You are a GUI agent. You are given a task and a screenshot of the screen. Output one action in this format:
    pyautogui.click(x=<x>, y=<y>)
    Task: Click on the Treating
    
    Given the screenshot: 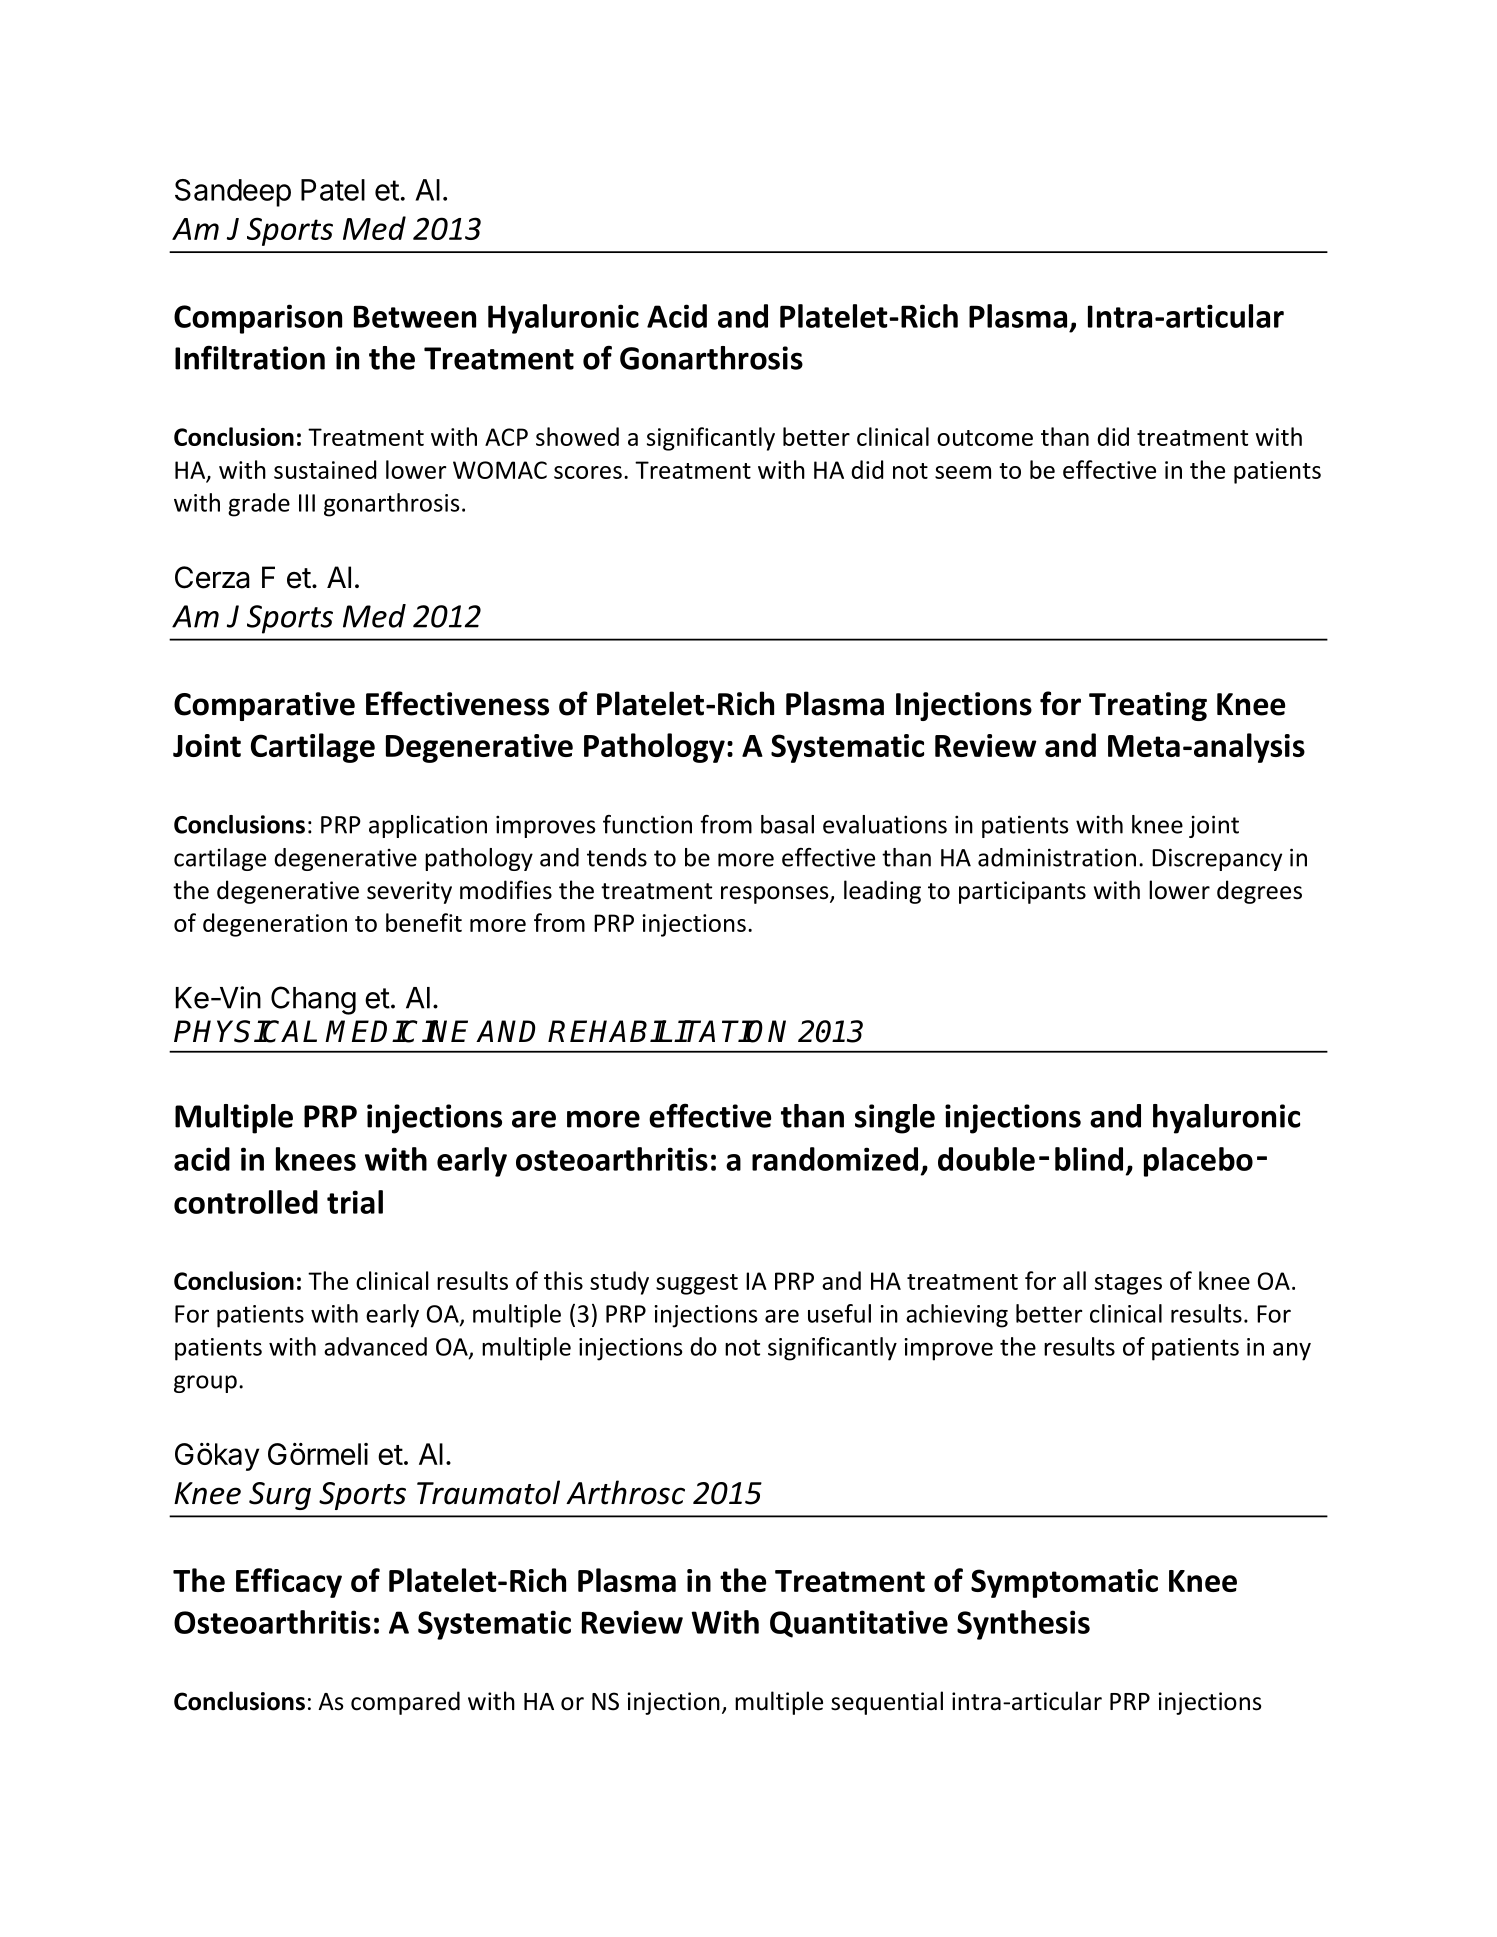 What is the action you would take?
    pyautogui.click(x=1148, y=706)
